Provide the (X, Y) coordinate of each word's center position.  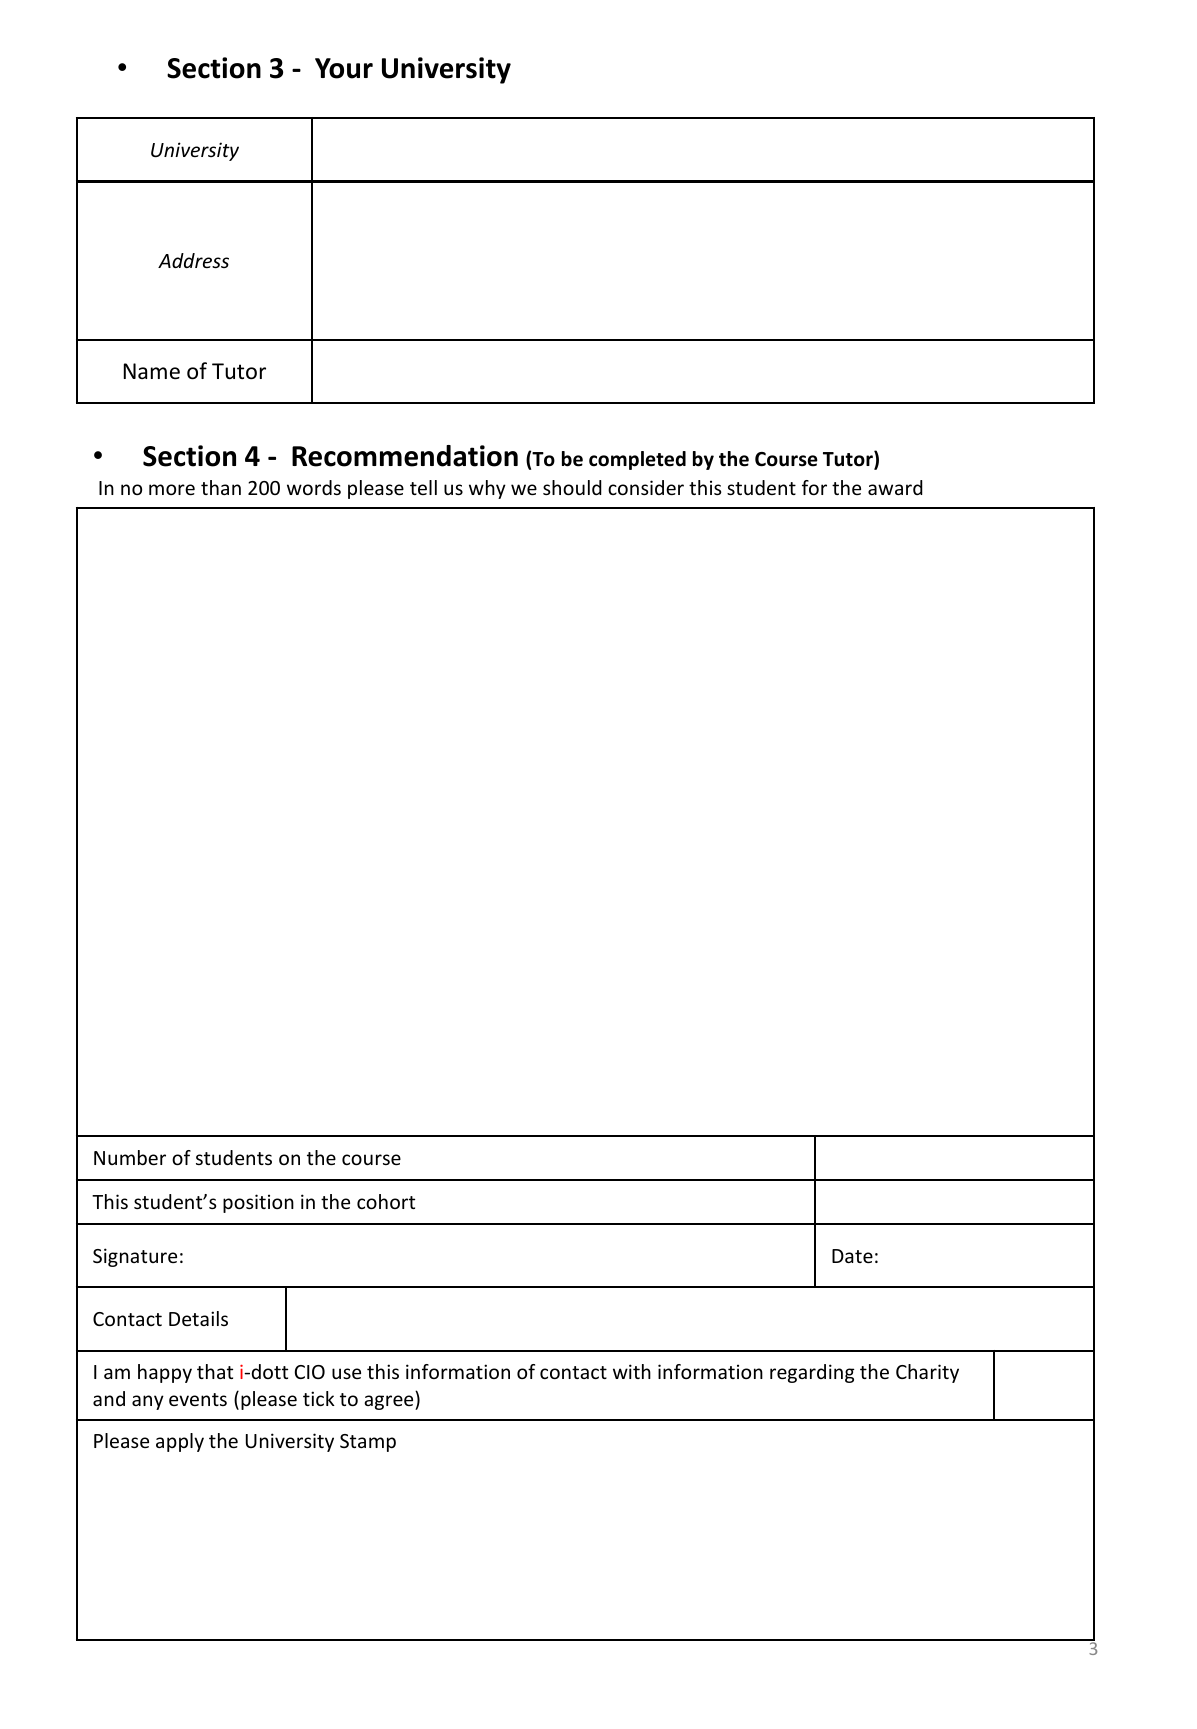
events (198, 1399)
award (895, 487)
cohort (386, 1201)
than (221, 487)
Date (852, 1256)
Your (344, 68)
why (487, 489)
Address (193, 260)
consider (646, 487)
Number (130, 1157)
